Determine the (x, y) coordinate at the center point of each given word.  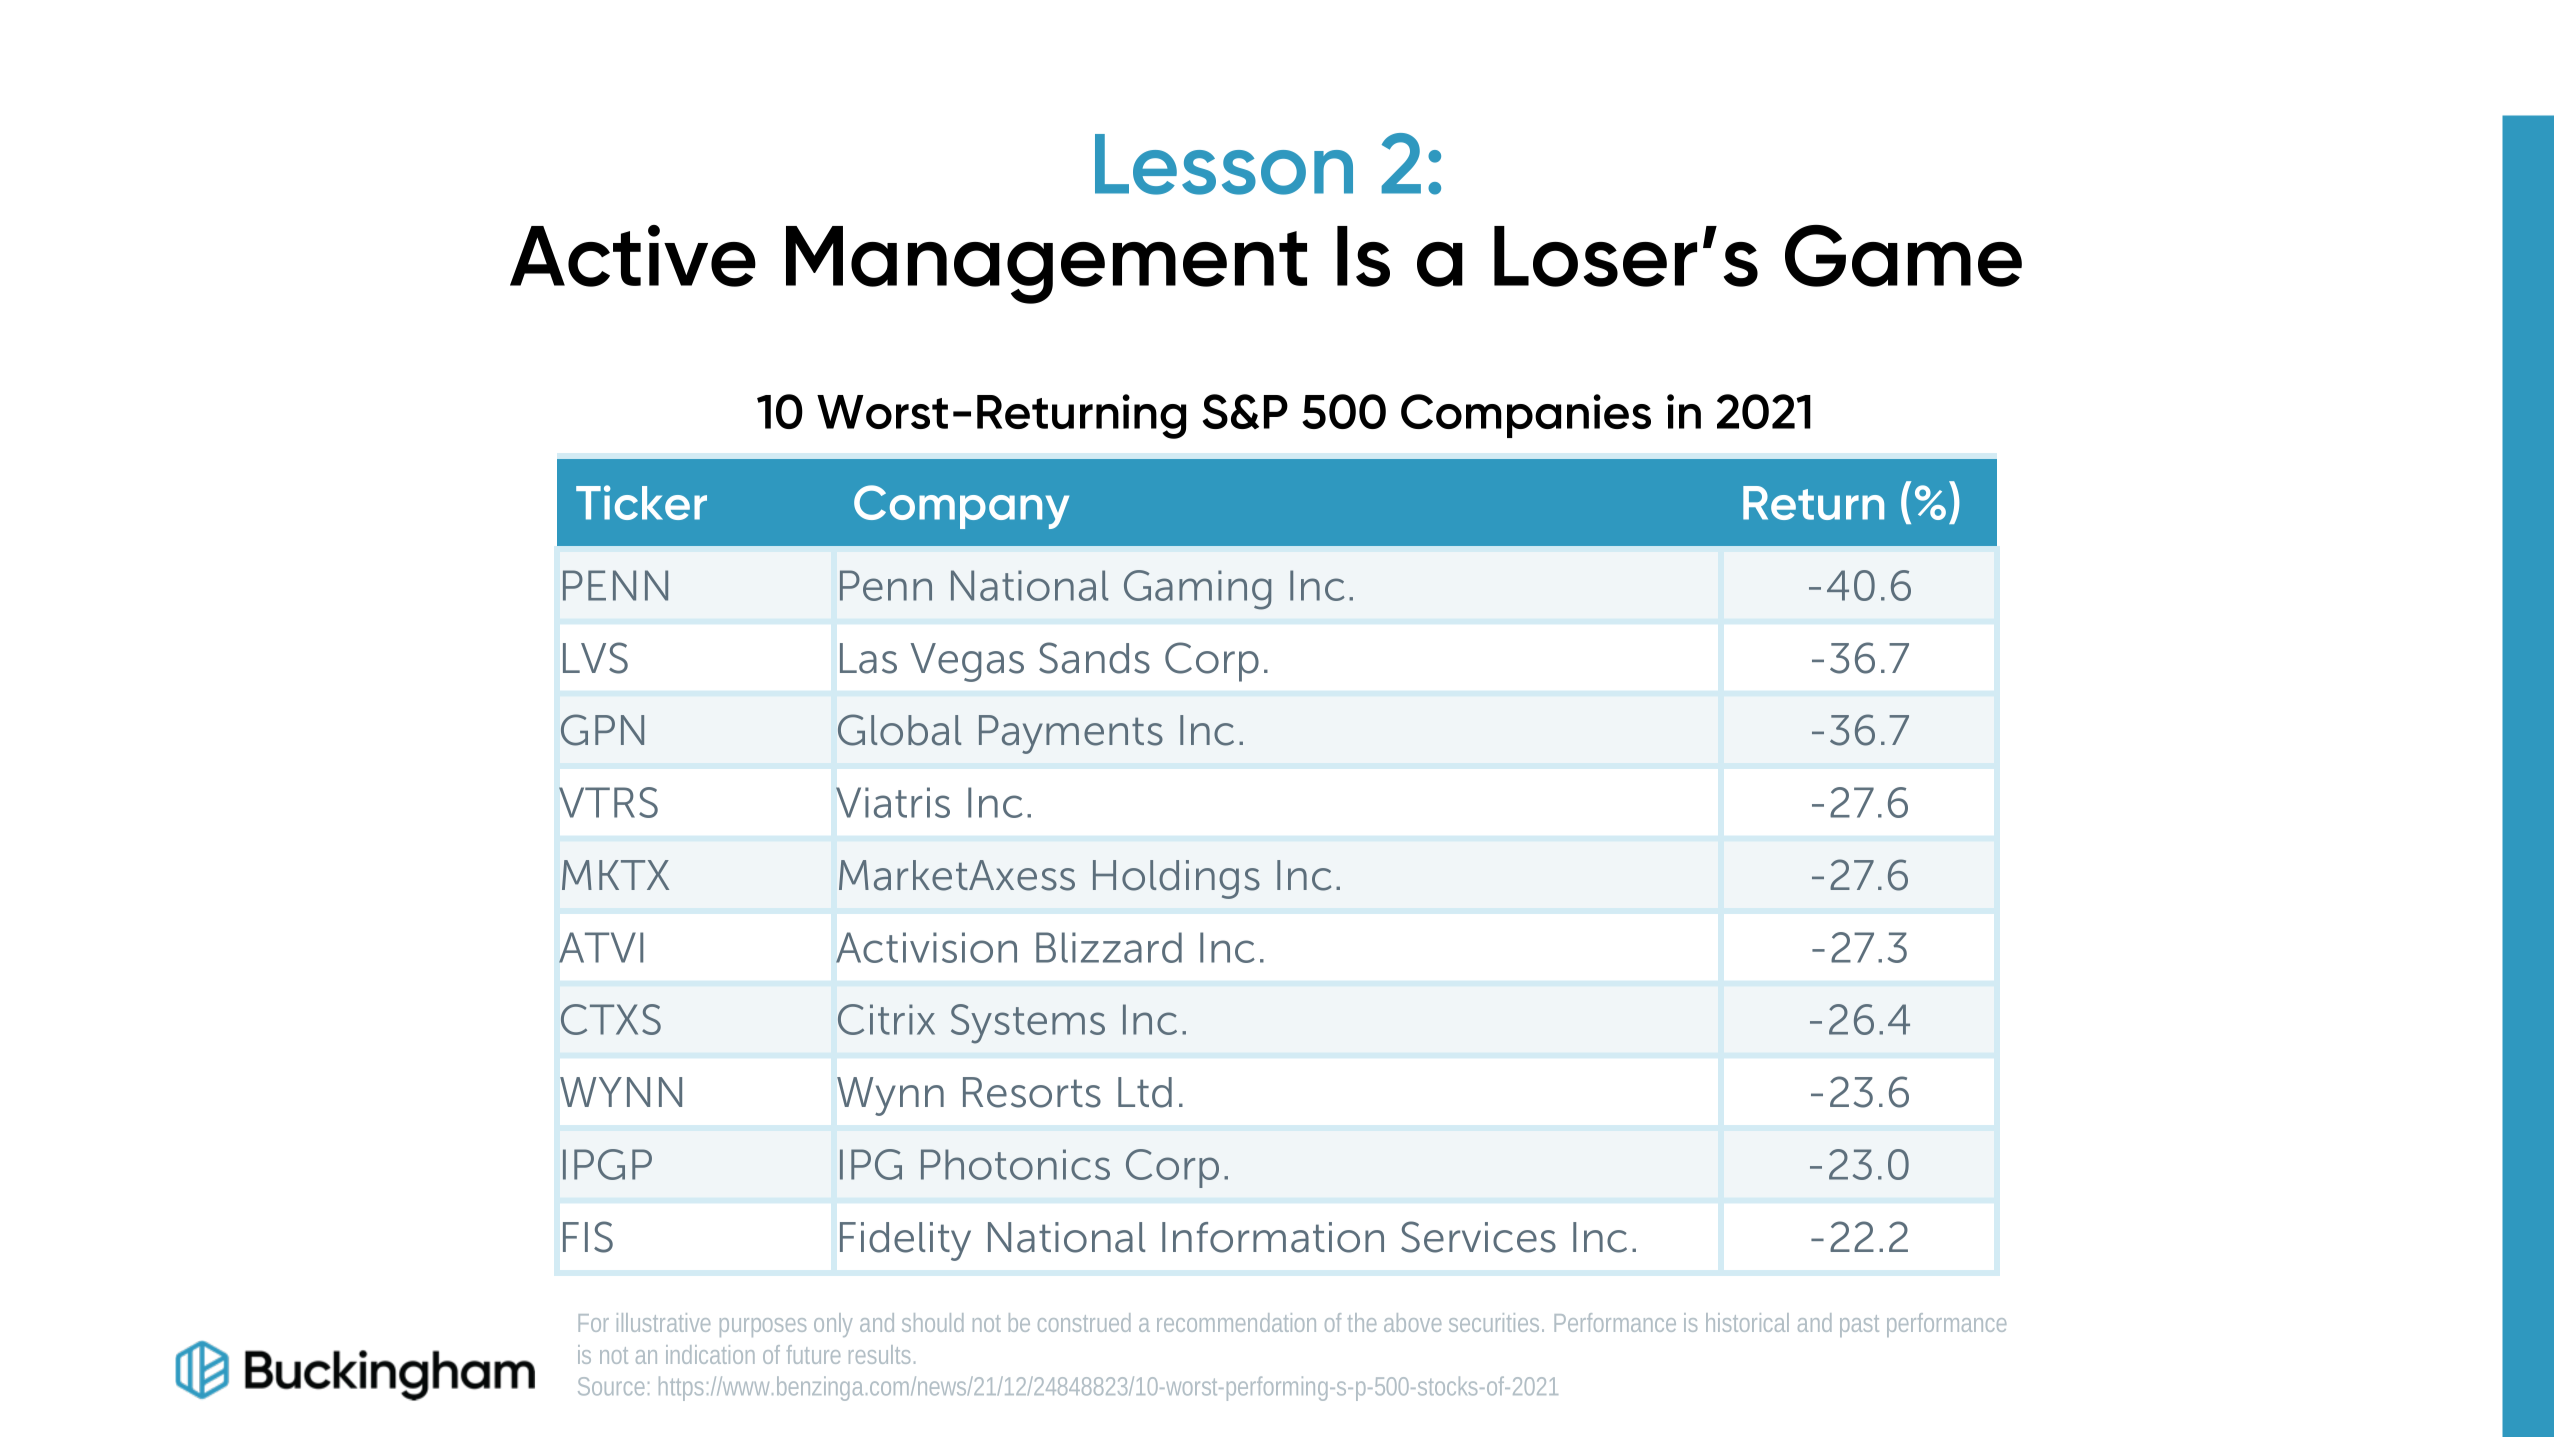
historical (1747, 1322)
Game (1903, 256)
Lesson (1224, 164)
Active (633, 256)
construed (1084, 1322)
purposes (763, 1327)
